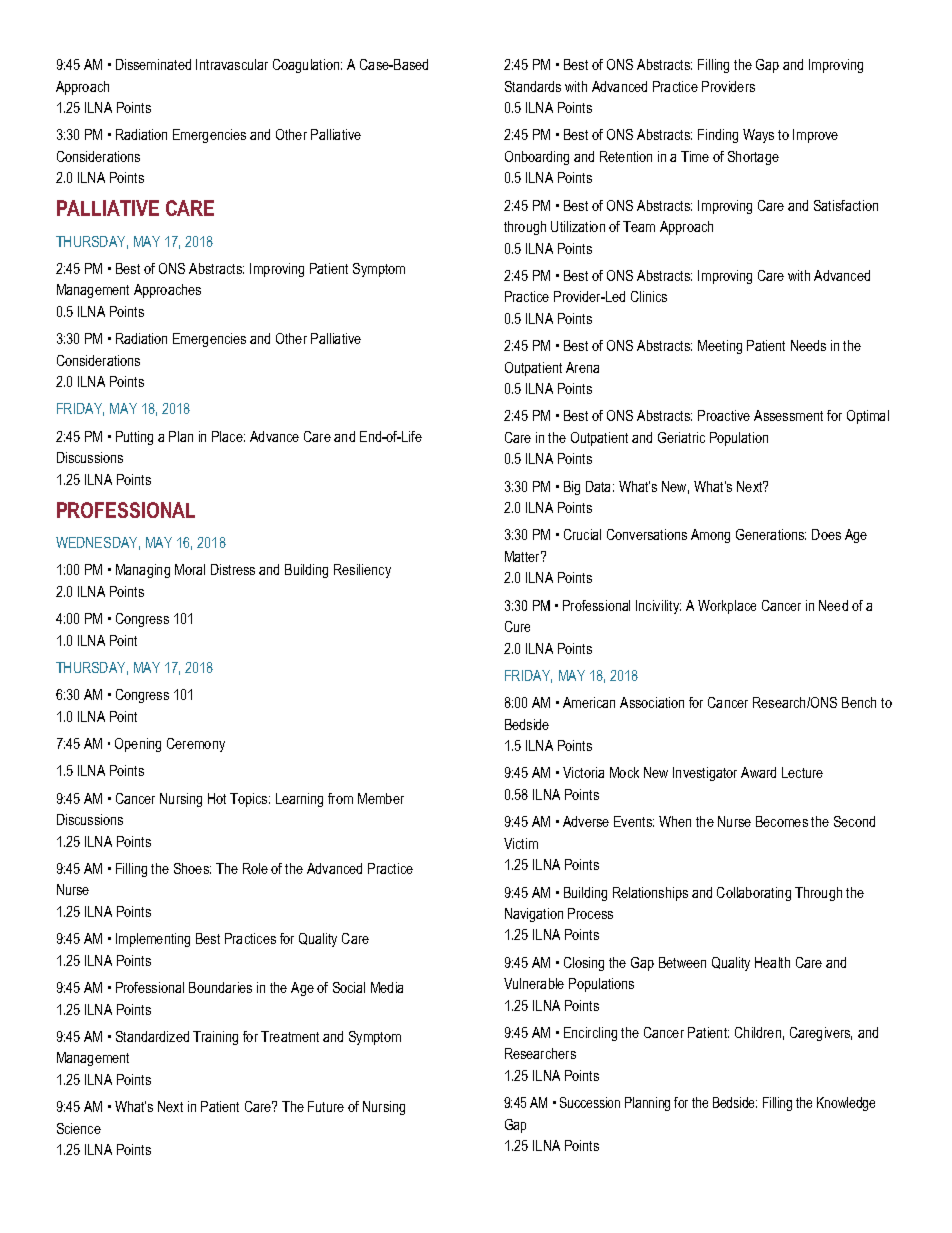  I want to click on Meeting, so click(720, 347).
